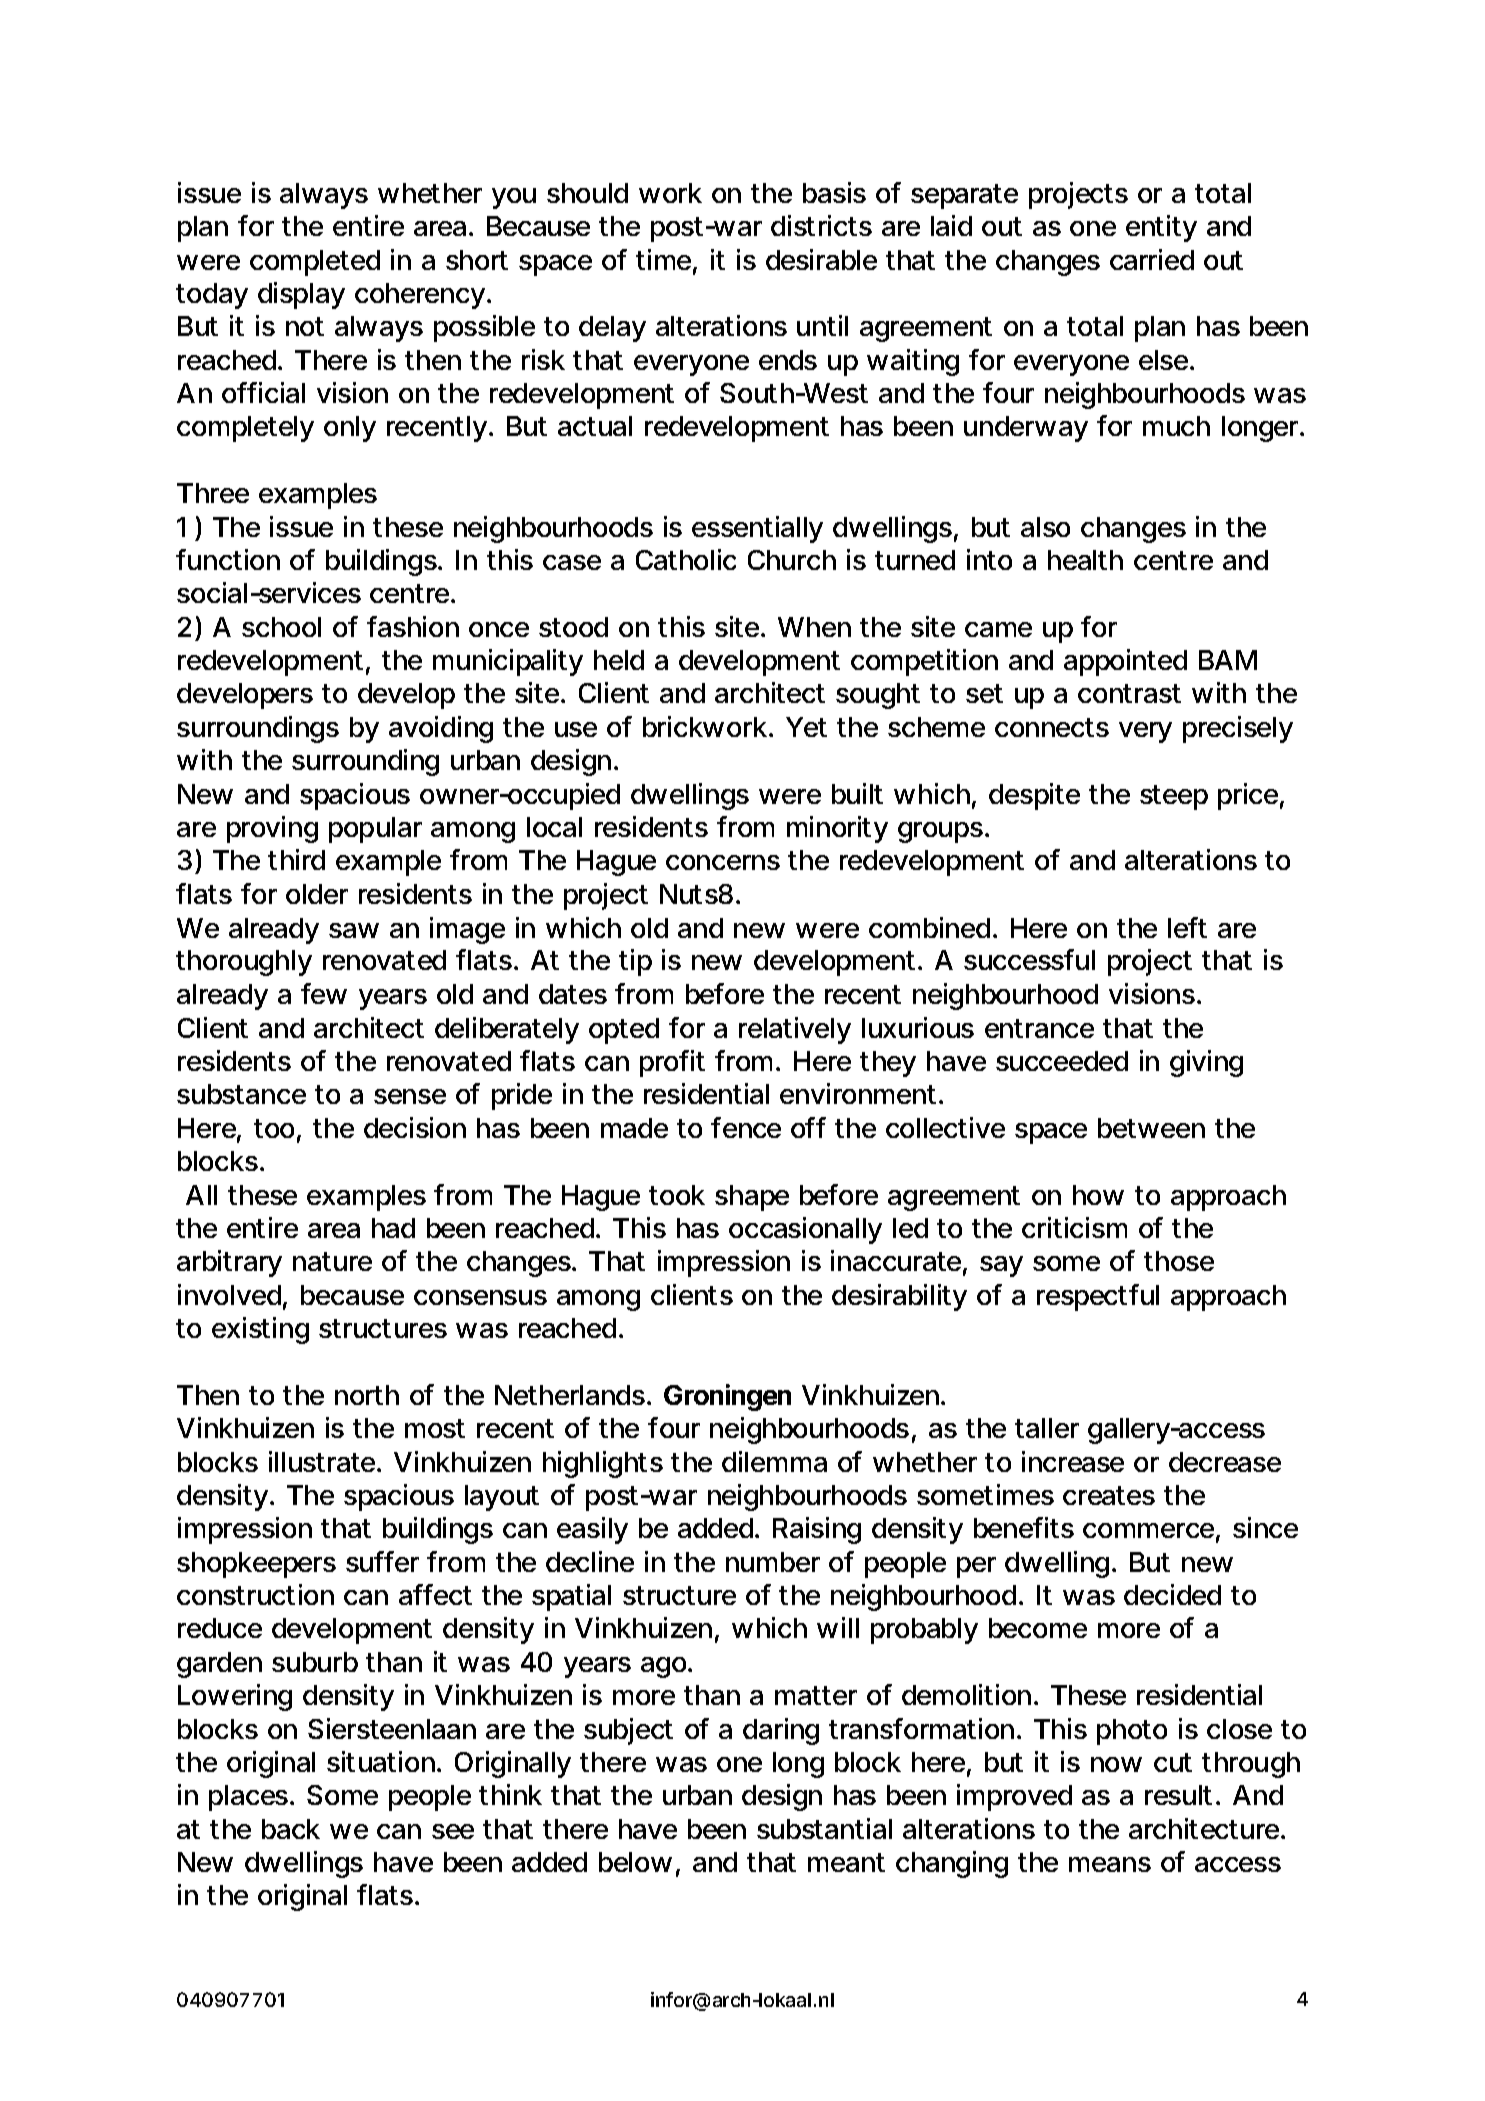 The height and width of the document is (2101, 1485). Describe the element at coordinates (315, 263) in the document. I see `completed` at that location.
